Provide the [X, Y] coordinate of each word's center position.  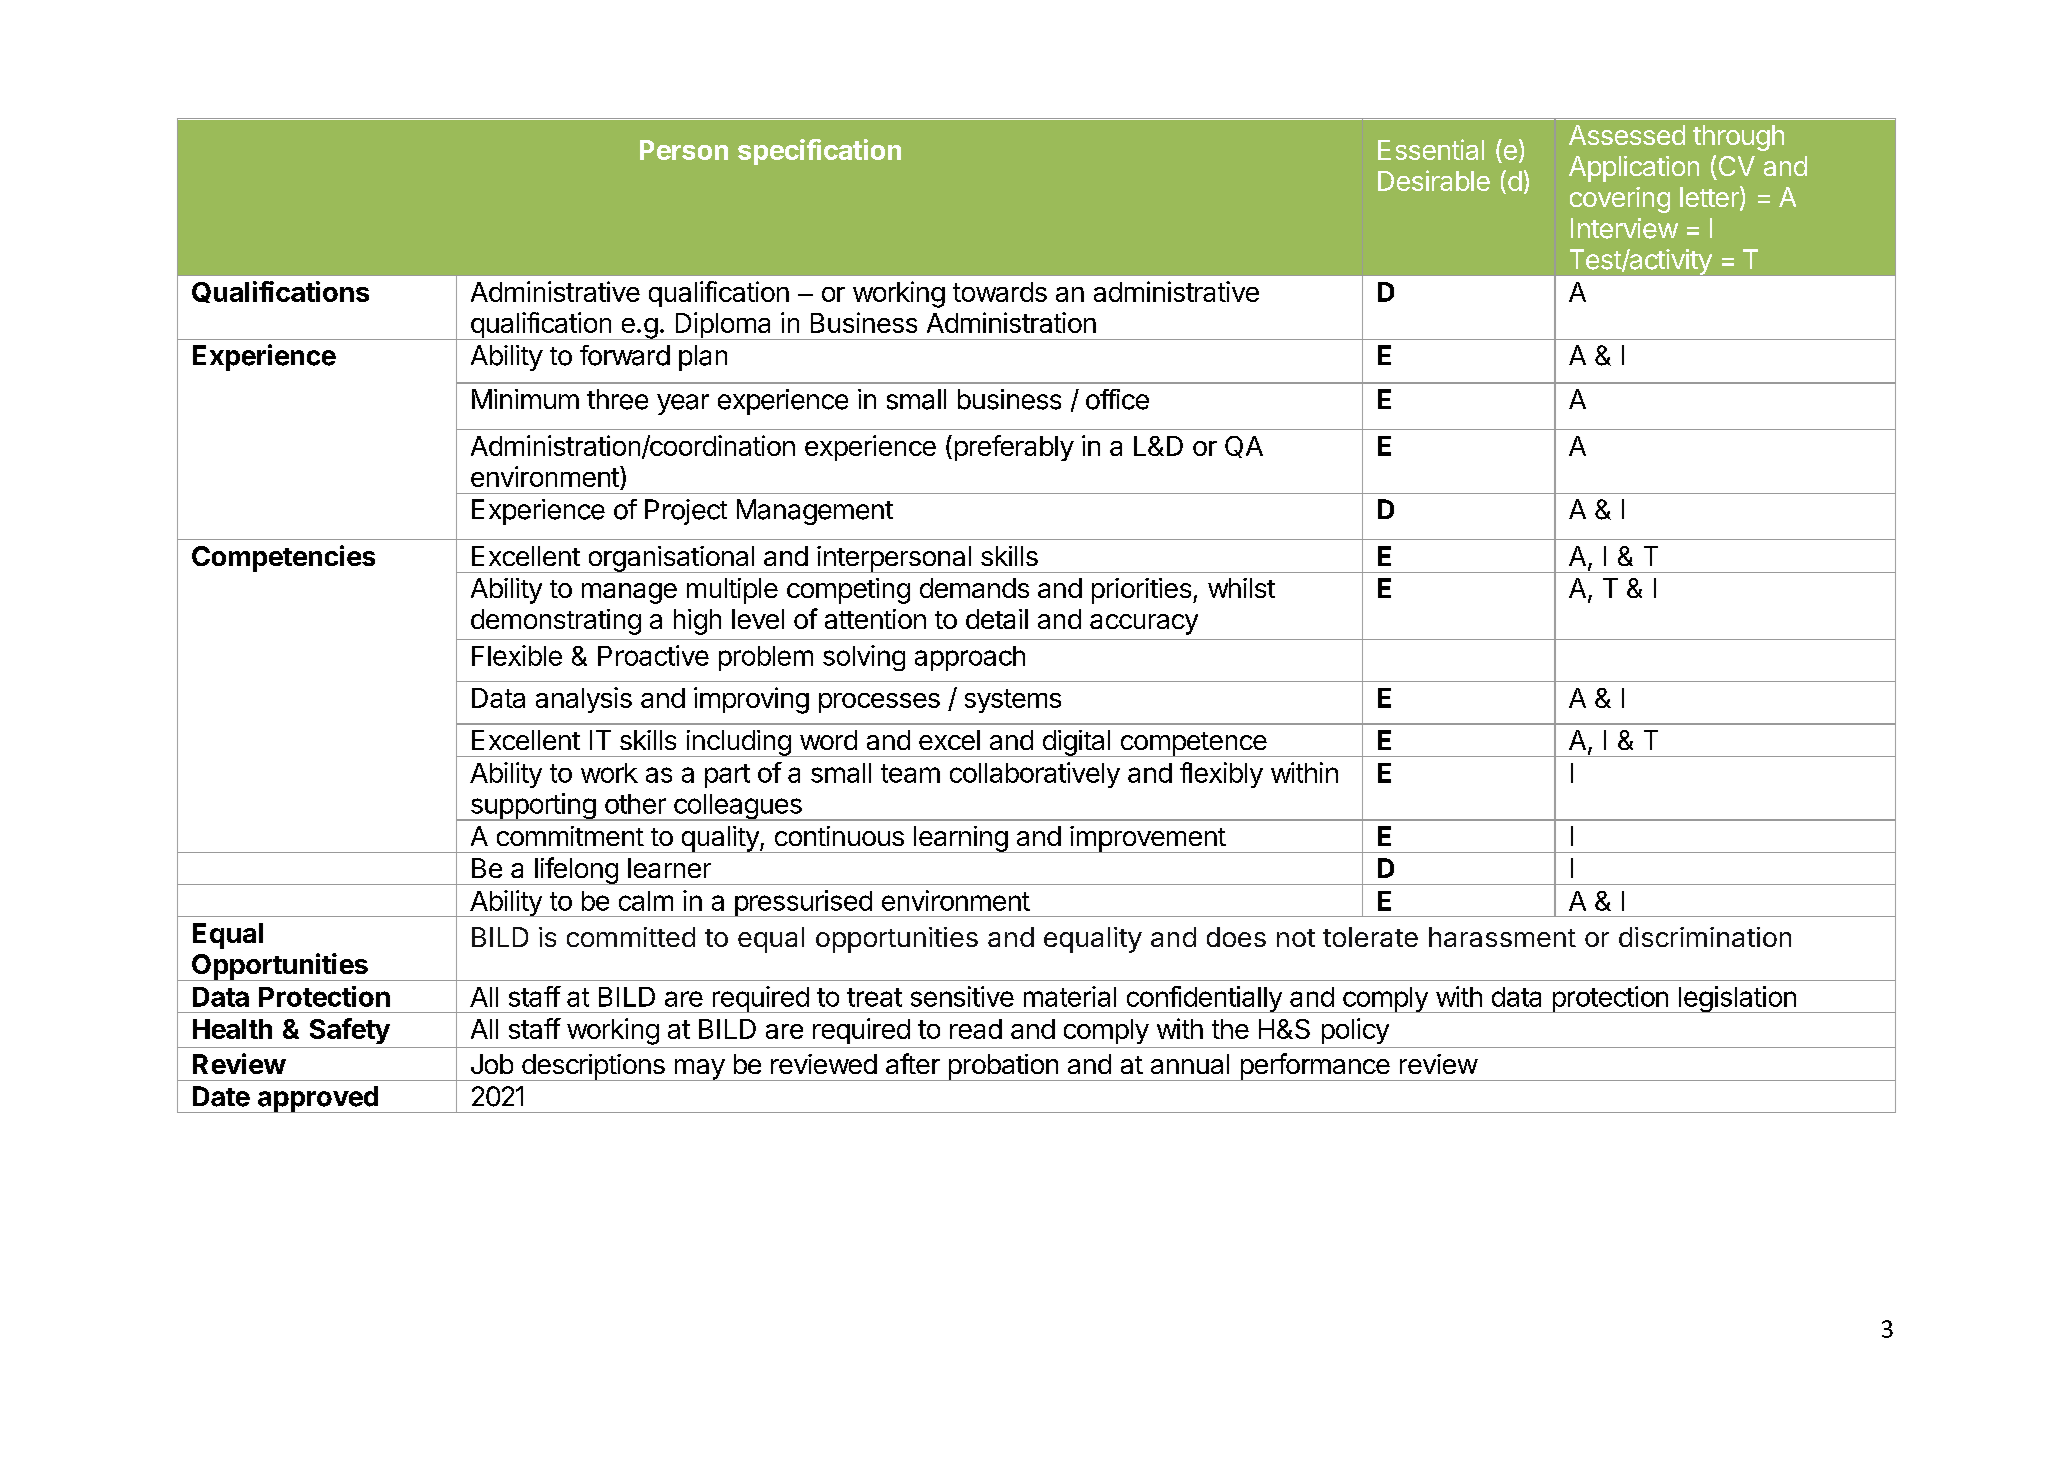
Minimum [525, 399]
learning [960, 839]
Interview [1624, 228]
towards [1000, 292]
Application [1634, 169]
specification [819, 152]
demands [974, 588]
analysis [584, 700]
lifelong [576, 871]
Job [492, 1064]
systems [1013, 701]
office [1117, 399]
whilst [1241, 588]
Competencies [283, 558]
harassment [1502, 937]
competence [1193, 744]
